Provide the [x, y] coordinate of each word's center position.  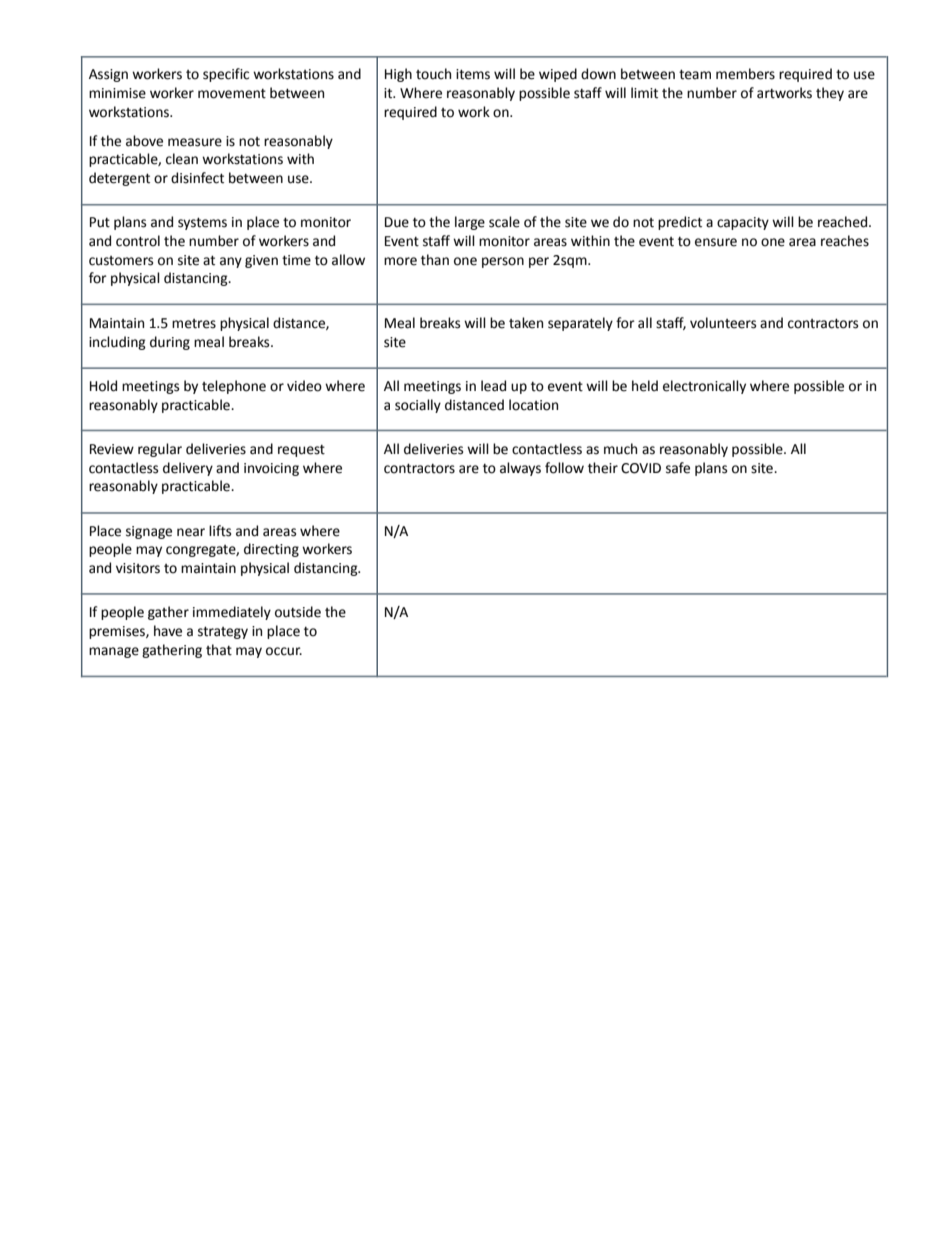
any [231, 262]
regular [160, 450]
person [503, 262]
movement [232, 94]
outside [298, 612]
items [473, 74]
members [745, 74]
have [168, 631]
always [520, 469]
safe [678, 468]
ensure [716, 242]
